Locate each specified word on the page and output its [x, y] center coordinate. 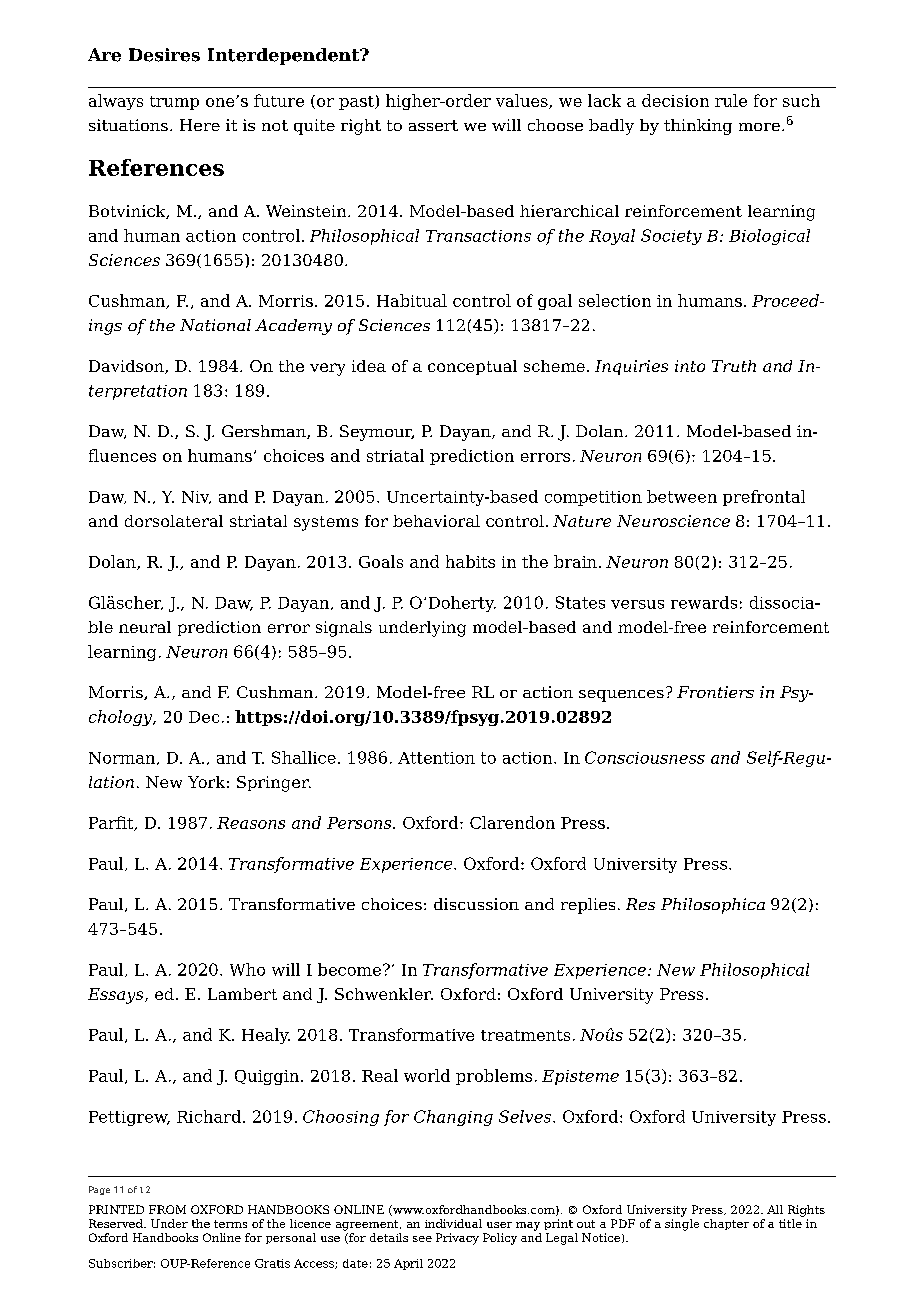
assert [433, 125]
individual [453, 1223]
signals [344, 629]
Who [247, 969]
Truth [734, 366]
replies [588, 906]
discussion [476, 904]
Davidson [127, 367]
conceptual [472, 367]
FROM [167, 1209]
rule [731, 100]
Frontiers [715, 692]
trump [174, 103]
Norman [123, 758]
